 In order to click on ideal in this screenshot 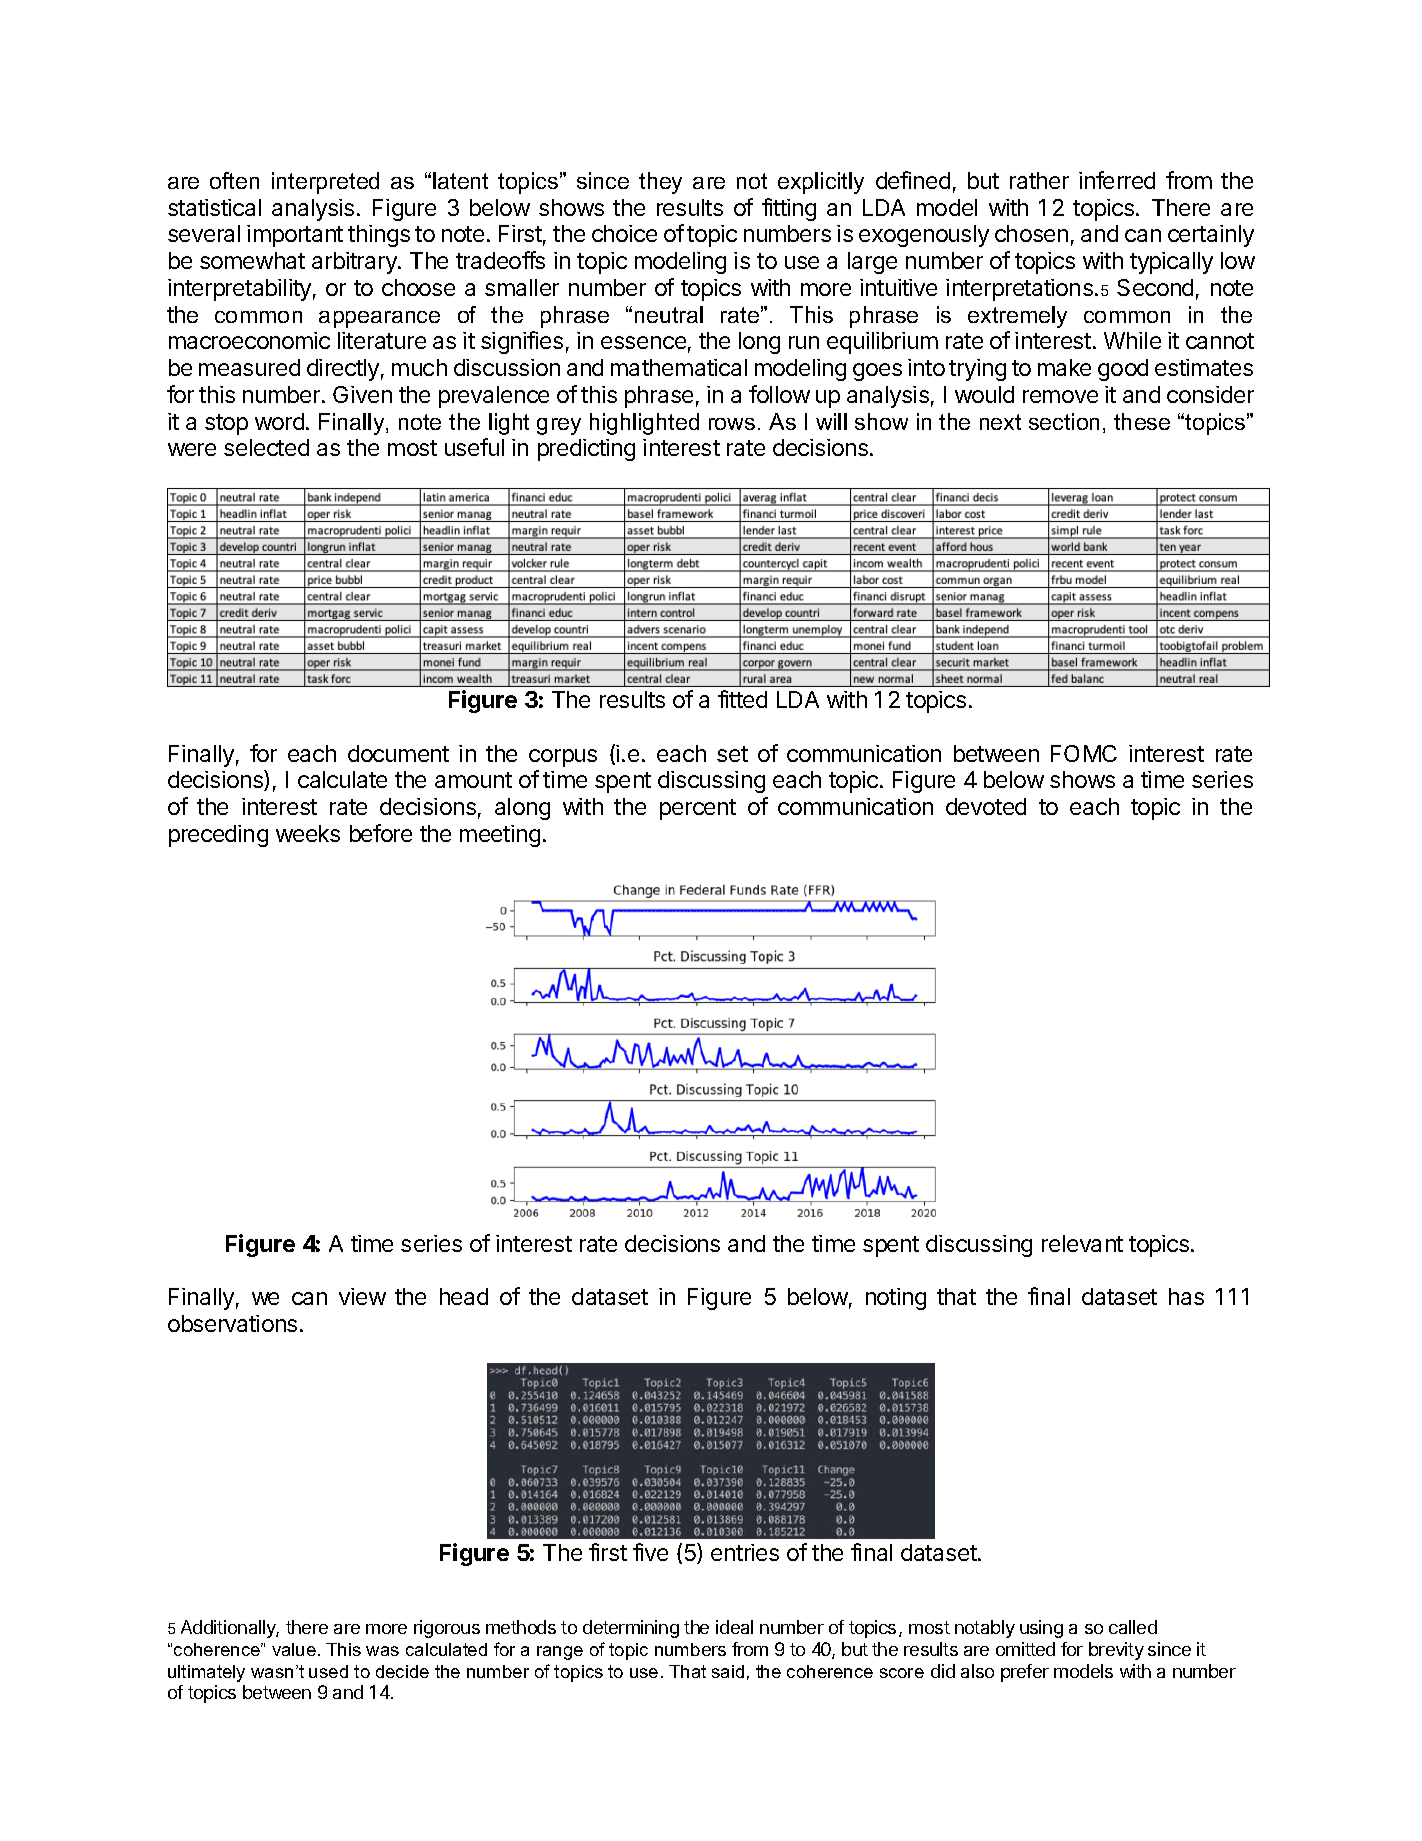, I will do `click(734, 1627)`.
